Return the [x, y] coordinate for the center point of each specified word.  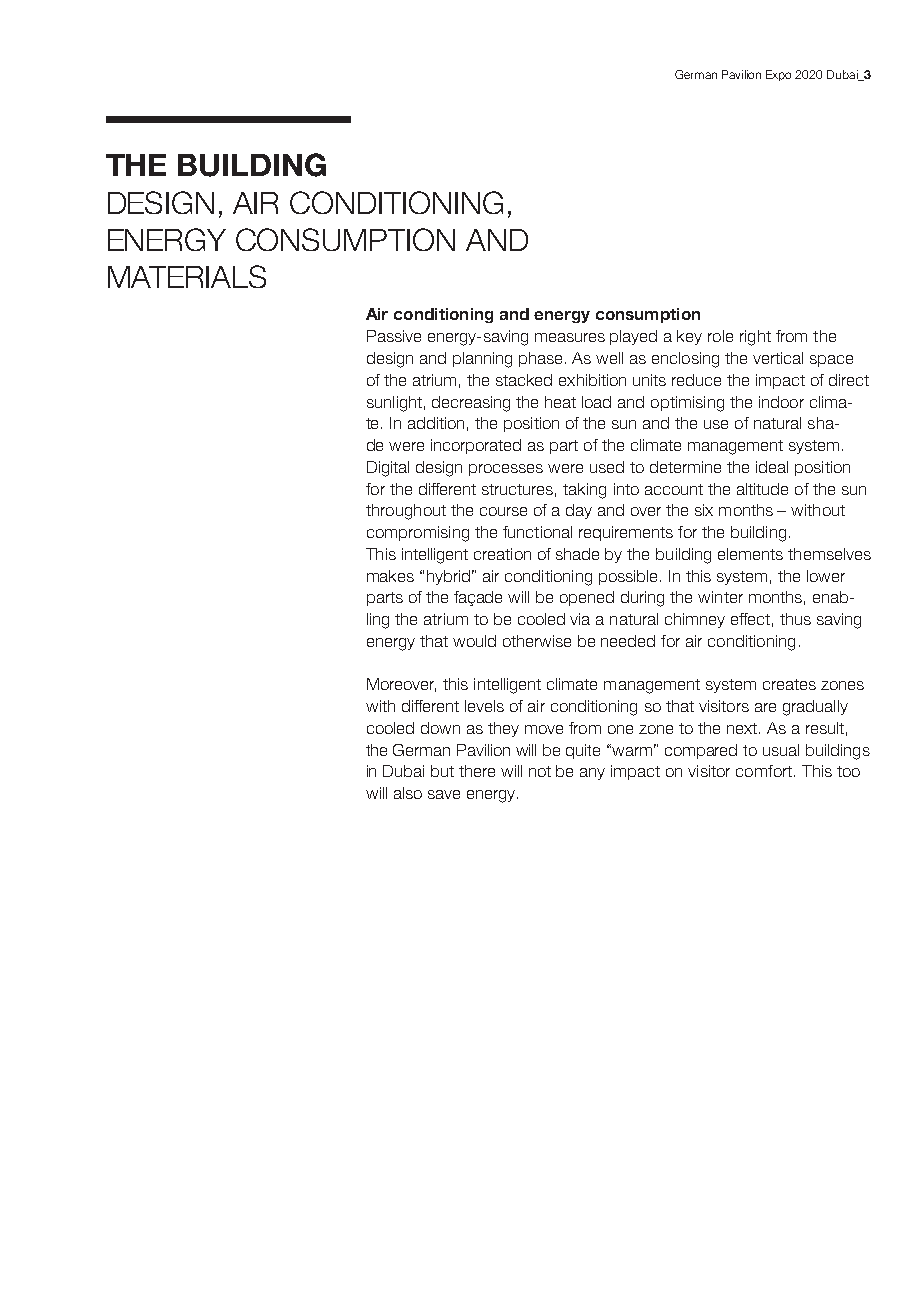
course [503, 511]
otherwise [537, 641]
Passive [394, 336]
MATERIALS [187, 276]
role [720, 336]
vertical [778, 358]
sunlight [394, 404]
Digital [388, 469]
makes [390, 576]
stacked [524, 380]
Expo [778, 75]
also [408, 793]
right [755, 338]
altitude [762, 489]
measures [570, 337]
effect [750, 619]
